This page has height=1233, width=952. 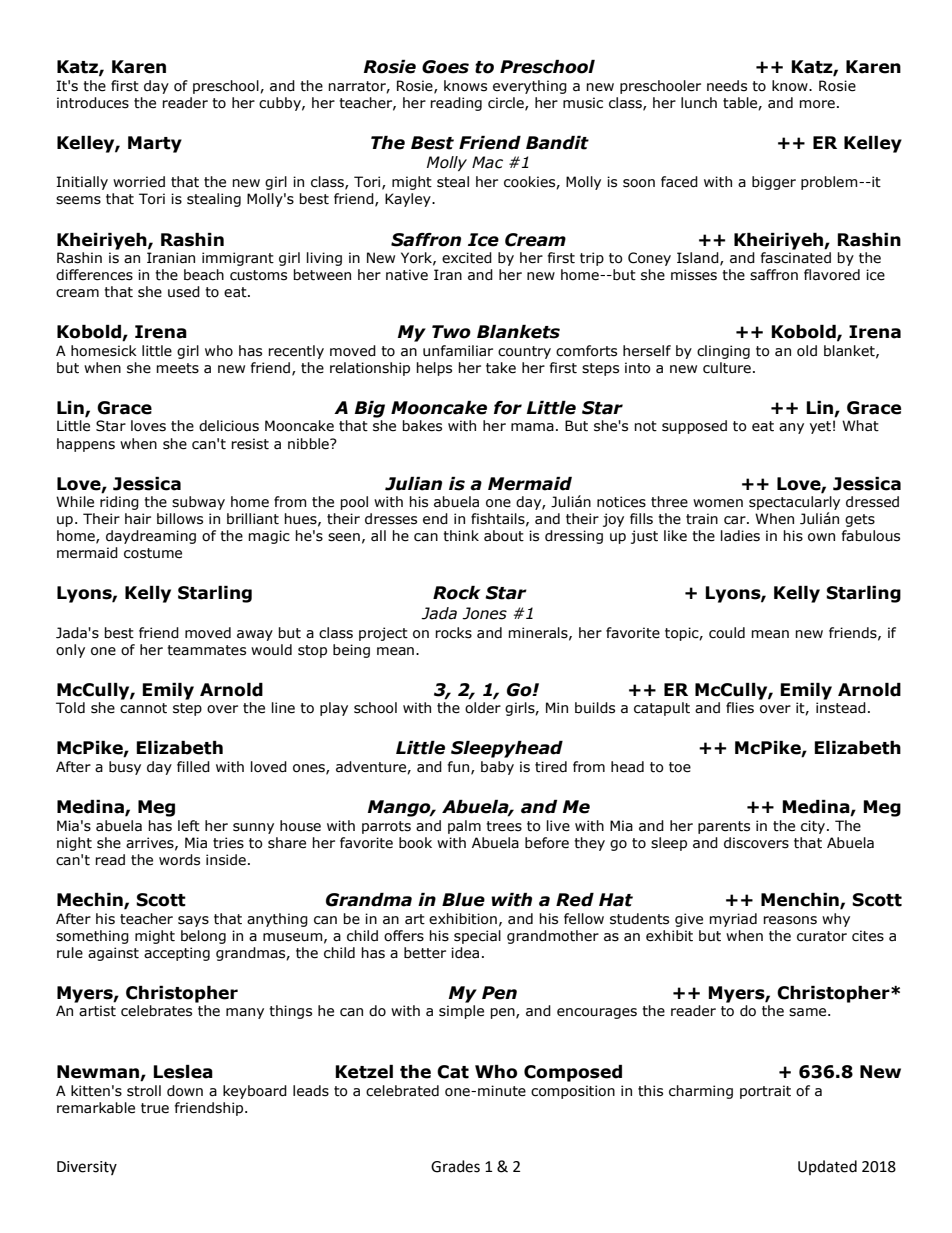 I want to click on portrait, so click(x=765, y=1092).
